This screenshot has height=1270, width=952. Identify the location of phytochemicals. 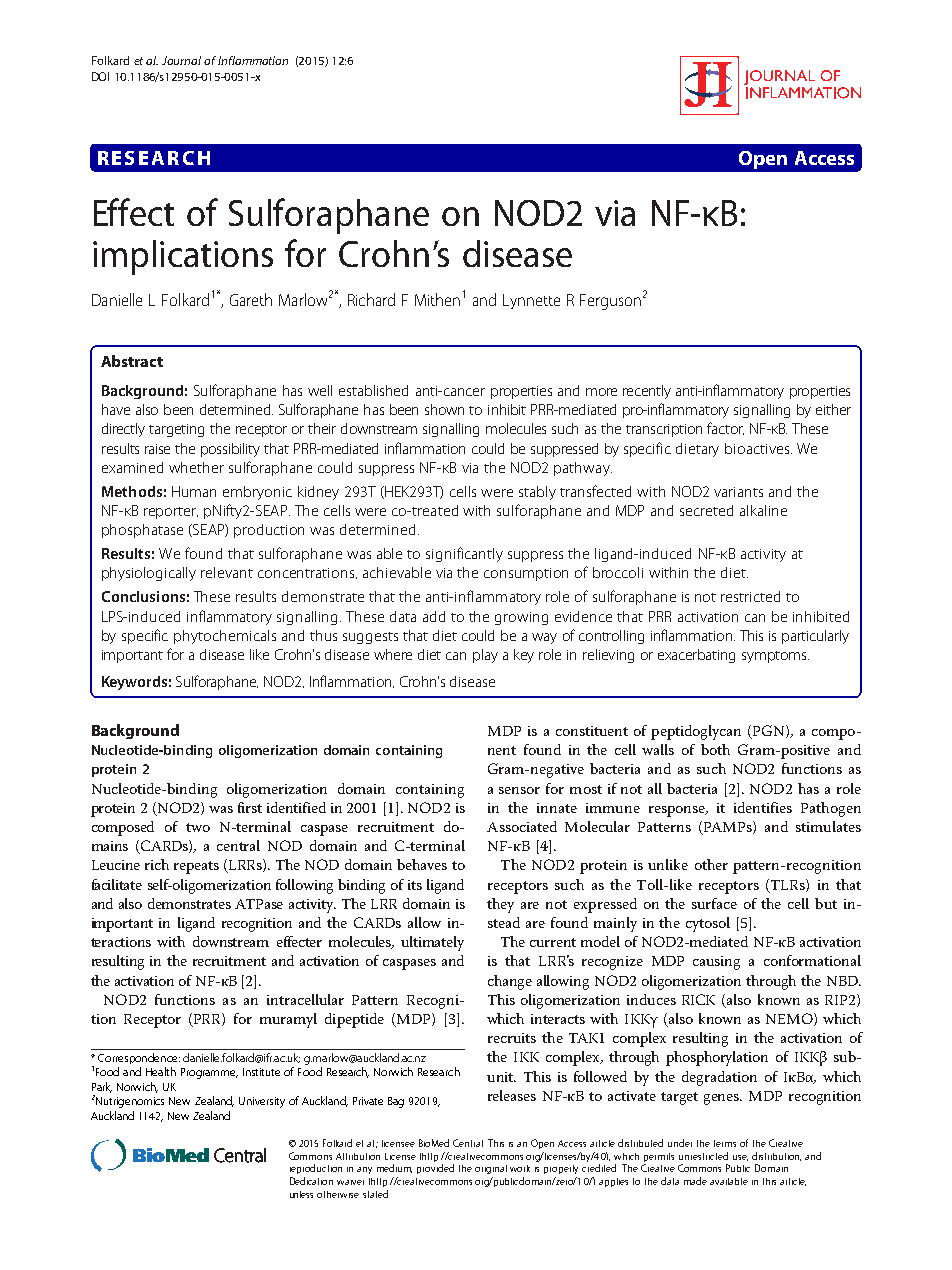
(225, 637).
